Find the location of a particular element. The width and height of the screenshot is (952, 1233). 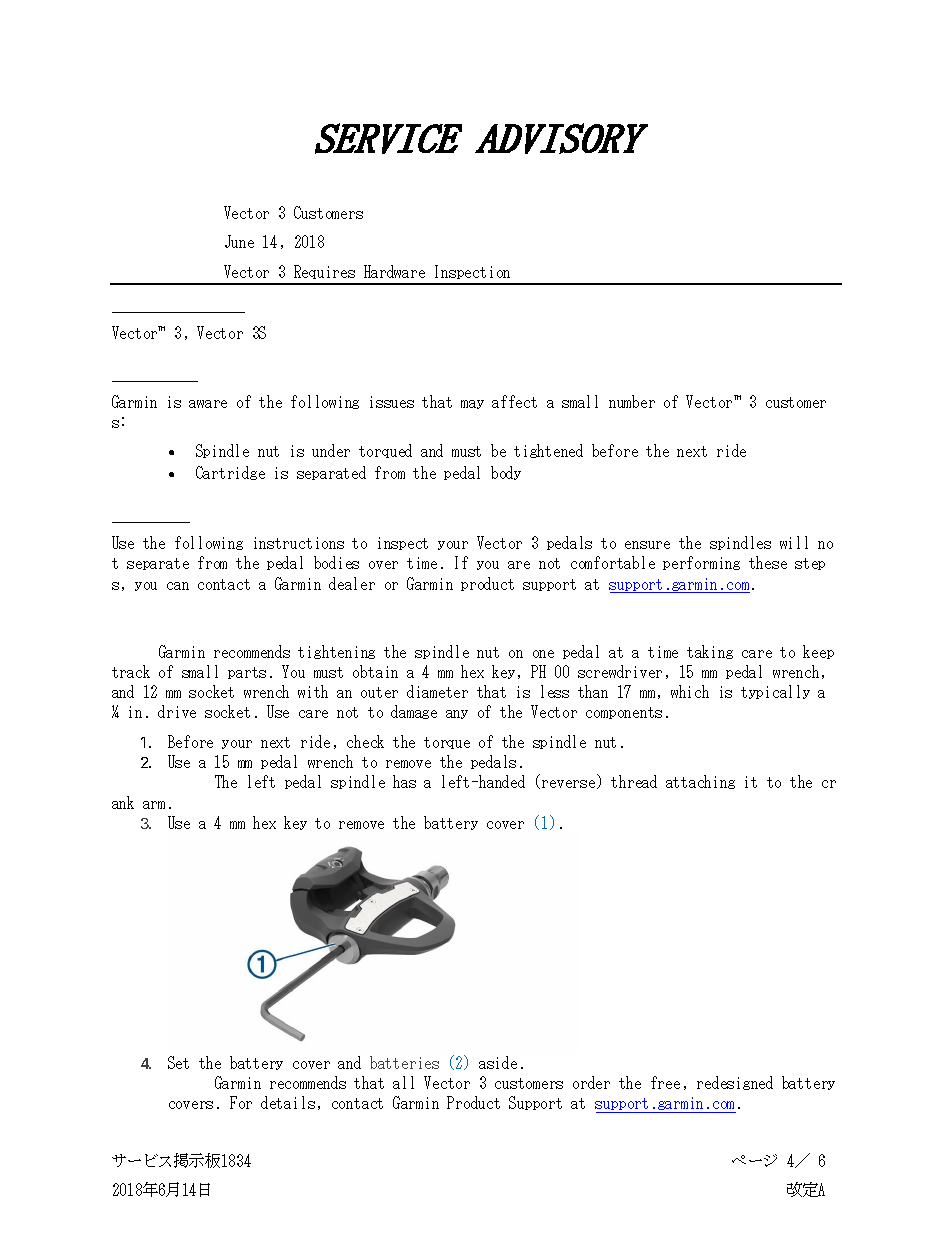

number is located at coordinates (632, 401).
